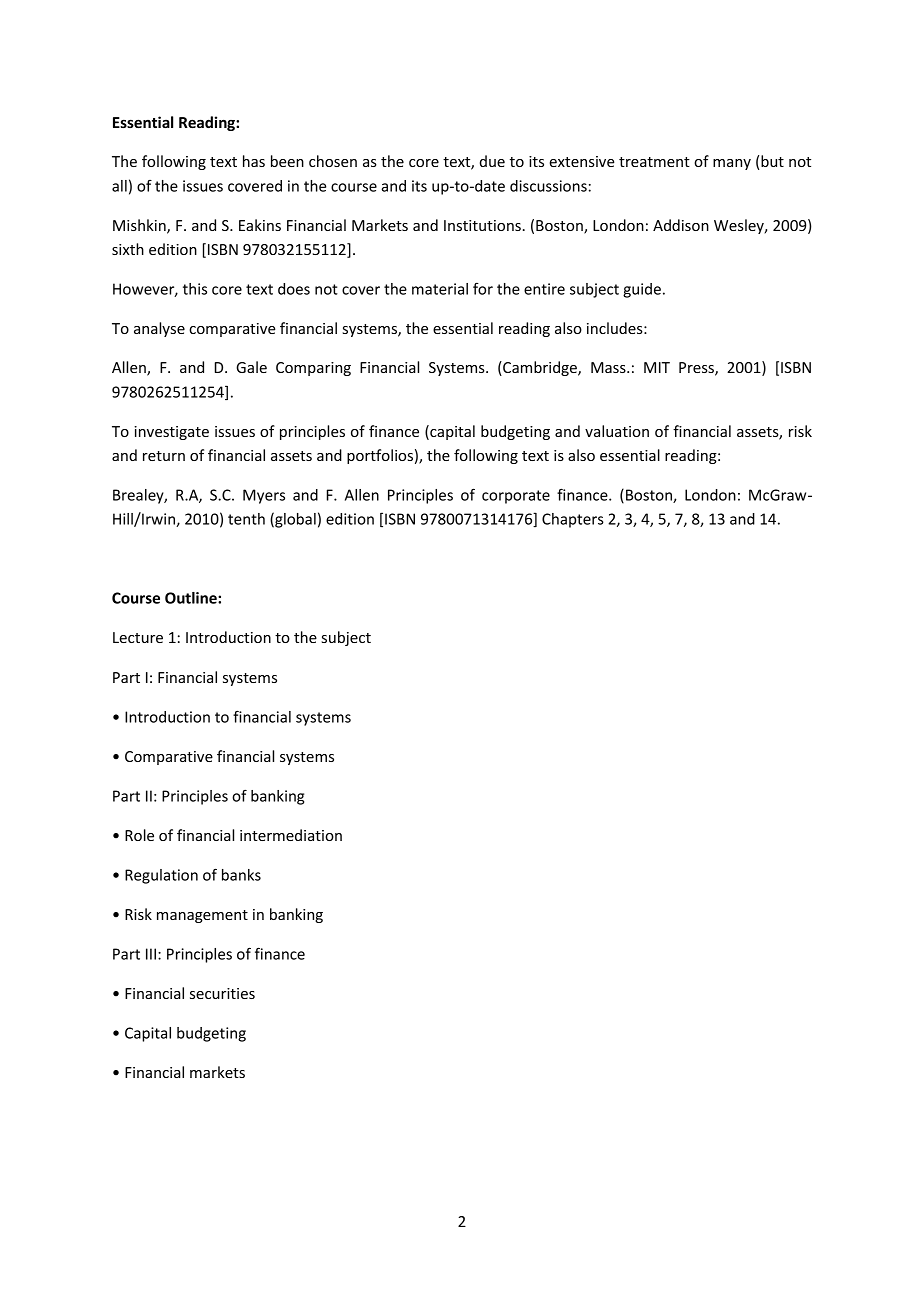 Image resolution: width=924 pixels, height=1308 pixels. I want to click on has, so click(254, 161).
